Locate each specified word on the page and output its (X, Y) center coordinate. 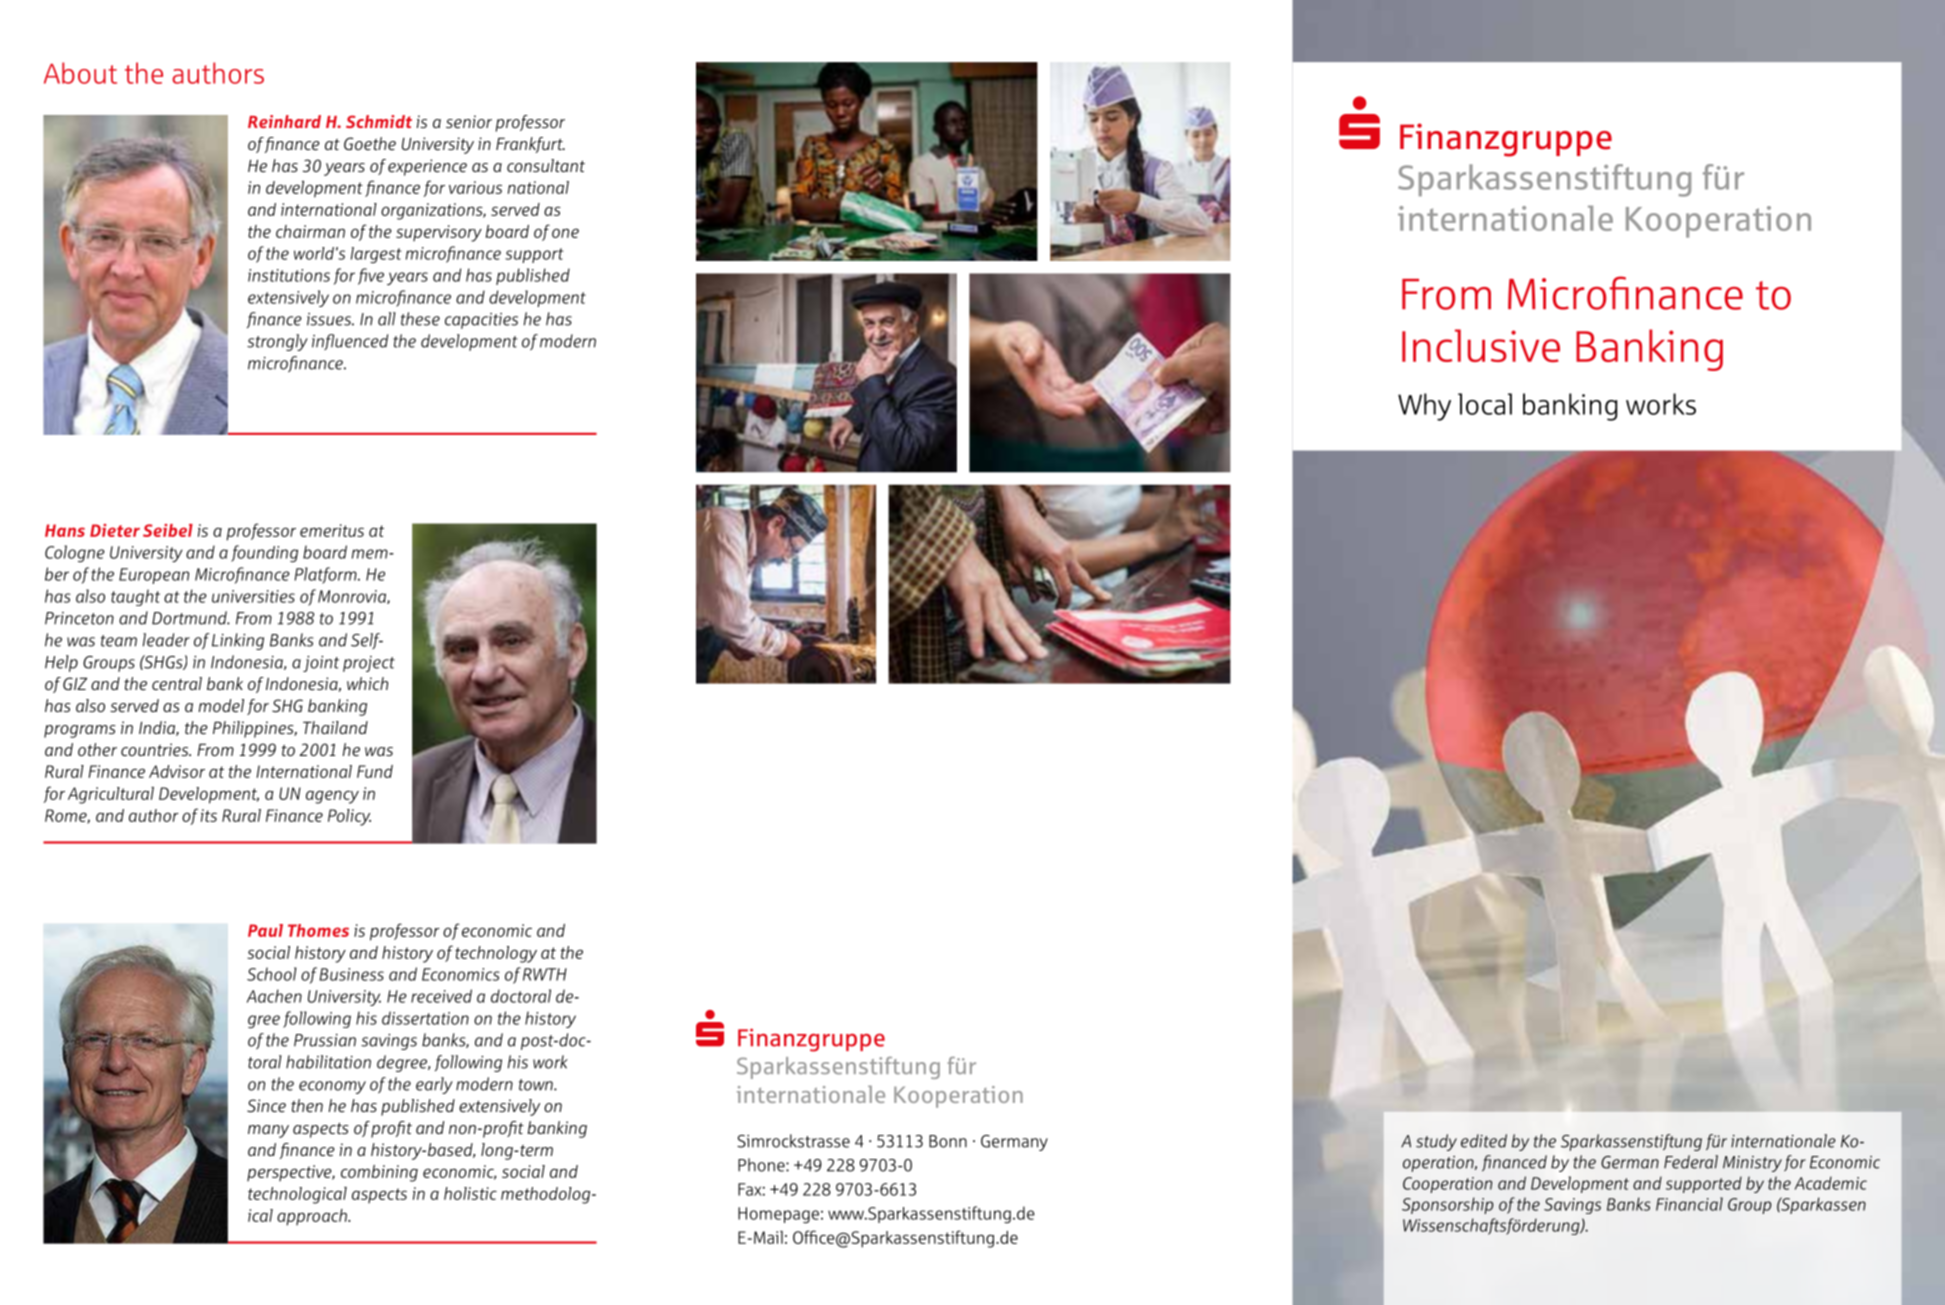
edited (1484, 1141)
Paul (265, 930)
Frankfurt (530, 145)
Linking (236, 641)
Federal (1691, 1162)
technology (496, 954)
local (1485, 404)
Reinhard (284, 121)
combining (379, 1173)
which (367, 683)
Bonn (948, 1141)
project (369, 664)
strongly (277, 342)
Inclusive (1481, 345)
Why (1424, 407)
